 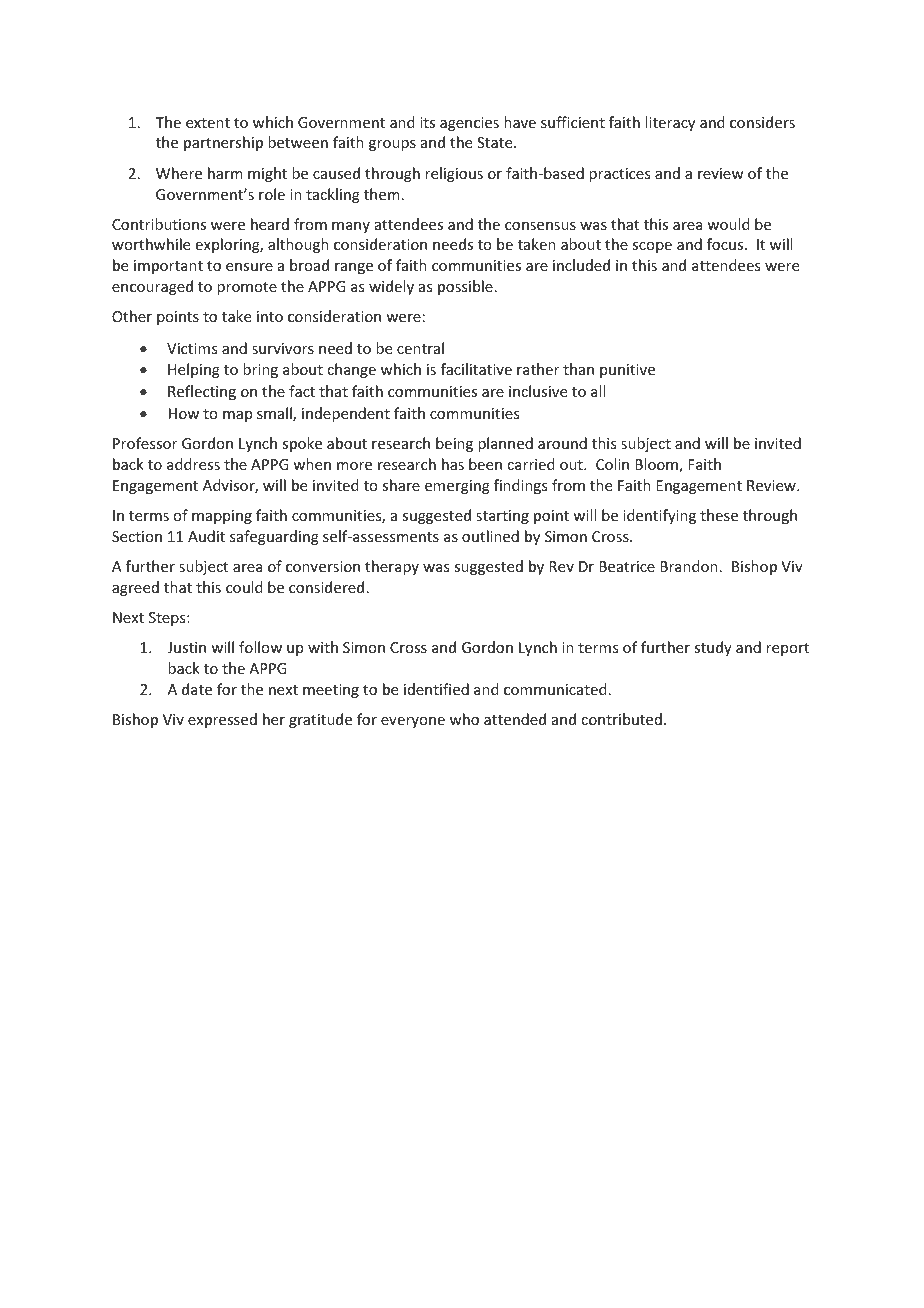 What do you see at coordinates (657, 465) in the screenshot?
I see `Bloom` at bounding box center [657, 465].
